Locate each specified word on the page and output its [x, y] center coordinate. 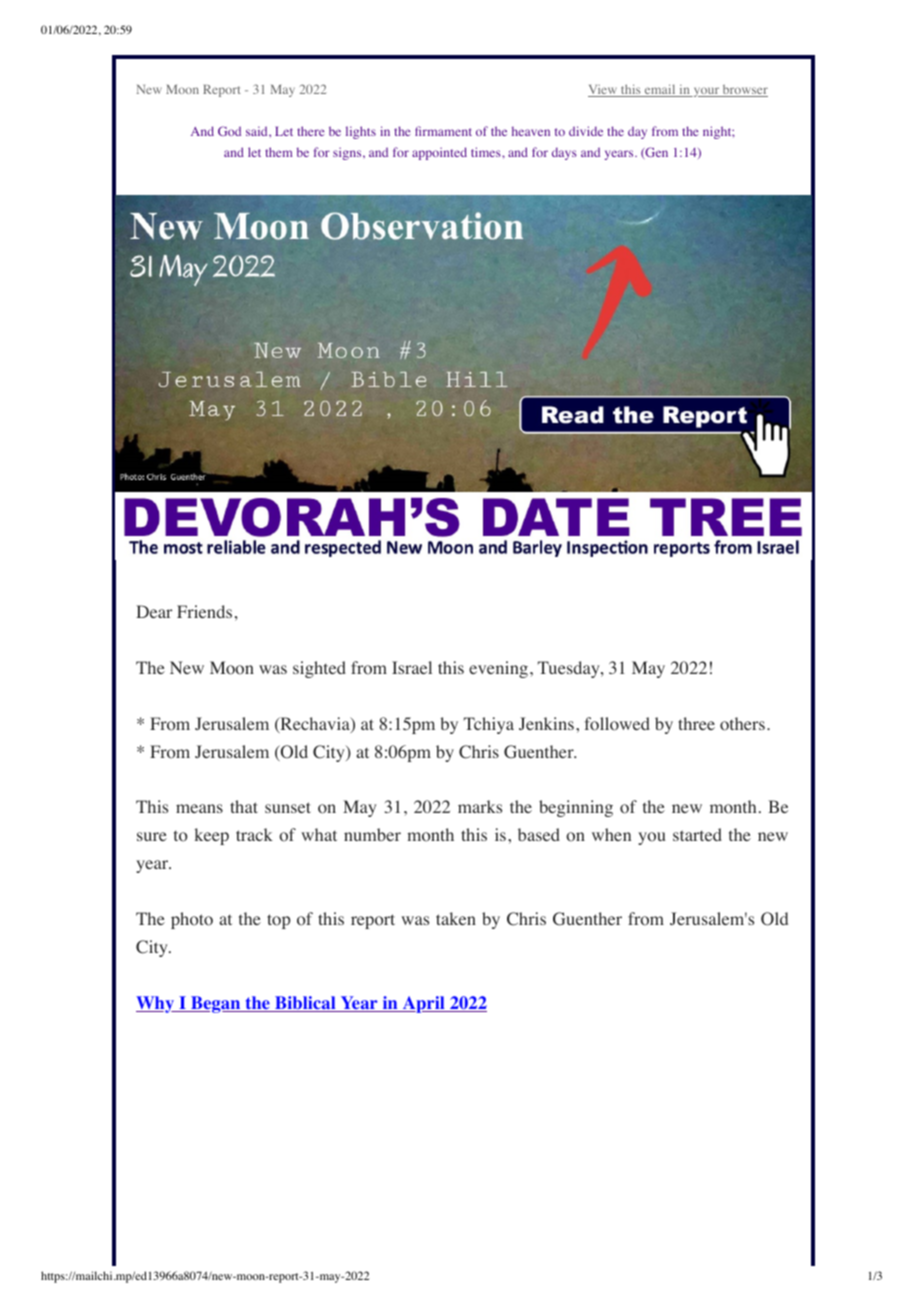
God [229, 131]
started [697, 834]
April [424, 1004]
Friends [204, 611]
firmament [443, 131]
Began [216, 1004]
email [660, 90]
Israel [412, 667]
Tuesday [570, 669]
